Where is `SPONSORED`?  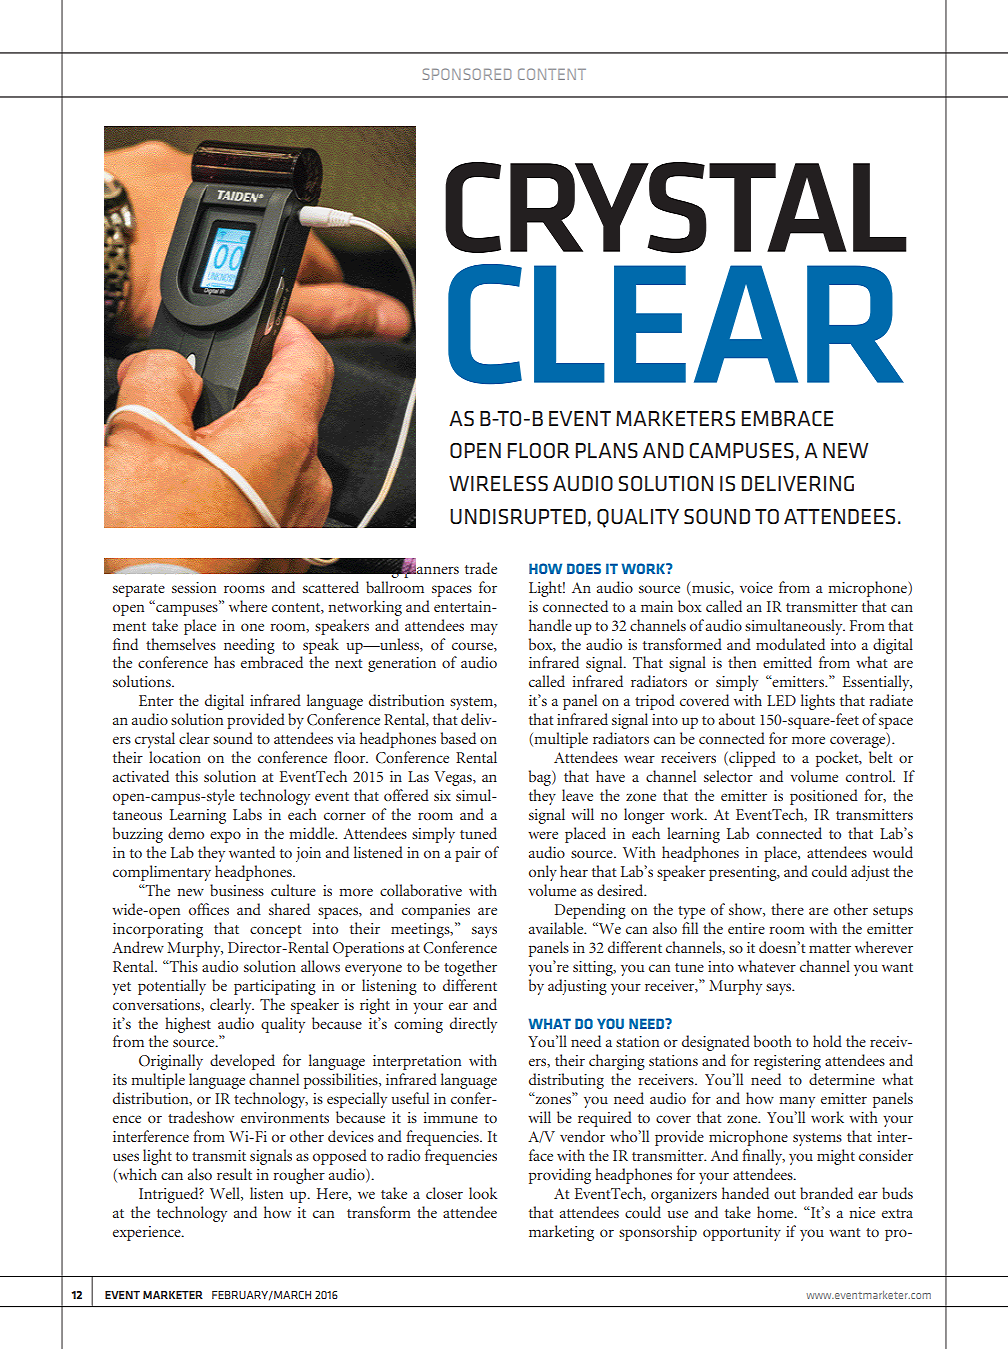 SPONSORED is located at coordinates (467, 74).
